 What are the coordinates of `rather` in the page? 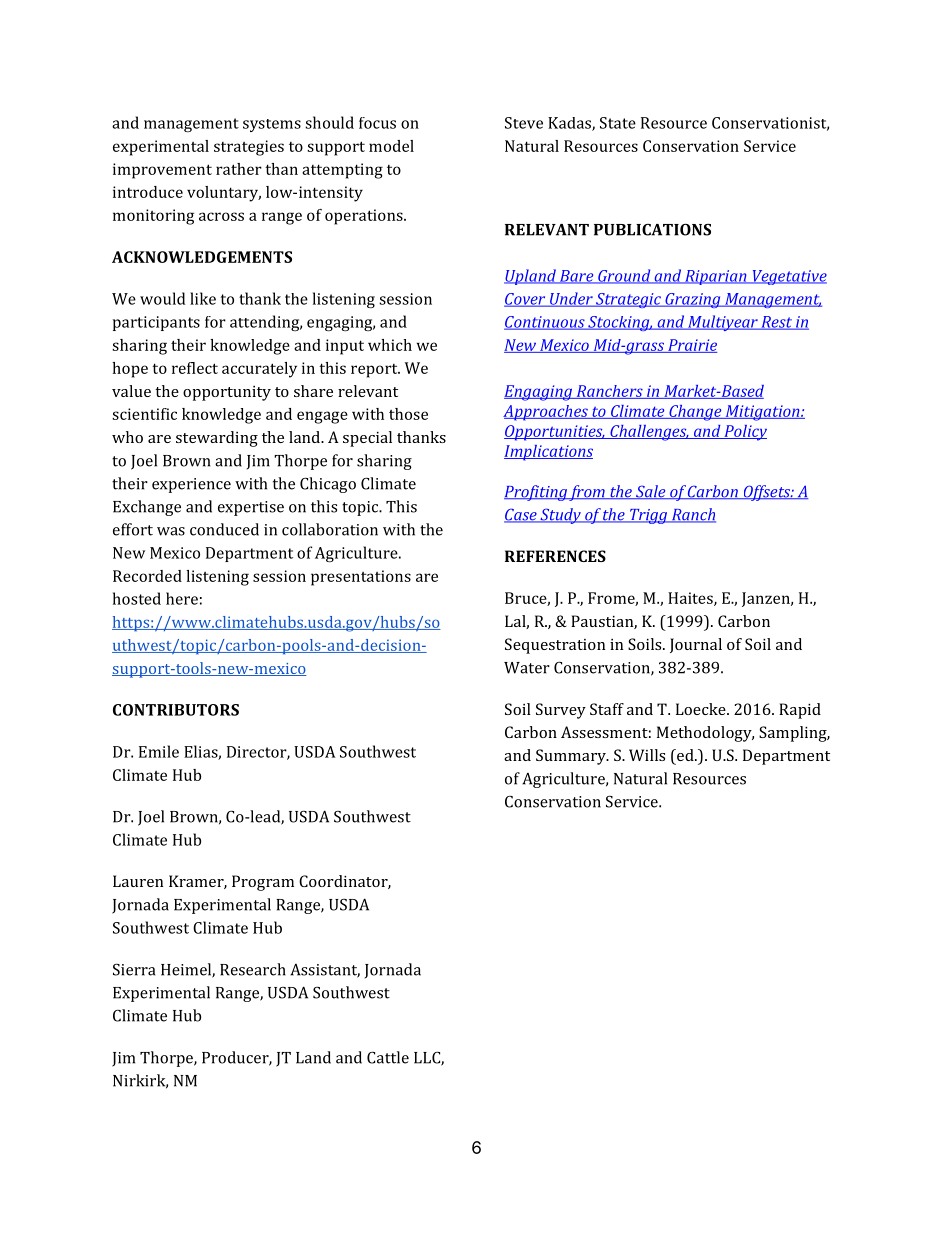 It's located at (239, 169).
